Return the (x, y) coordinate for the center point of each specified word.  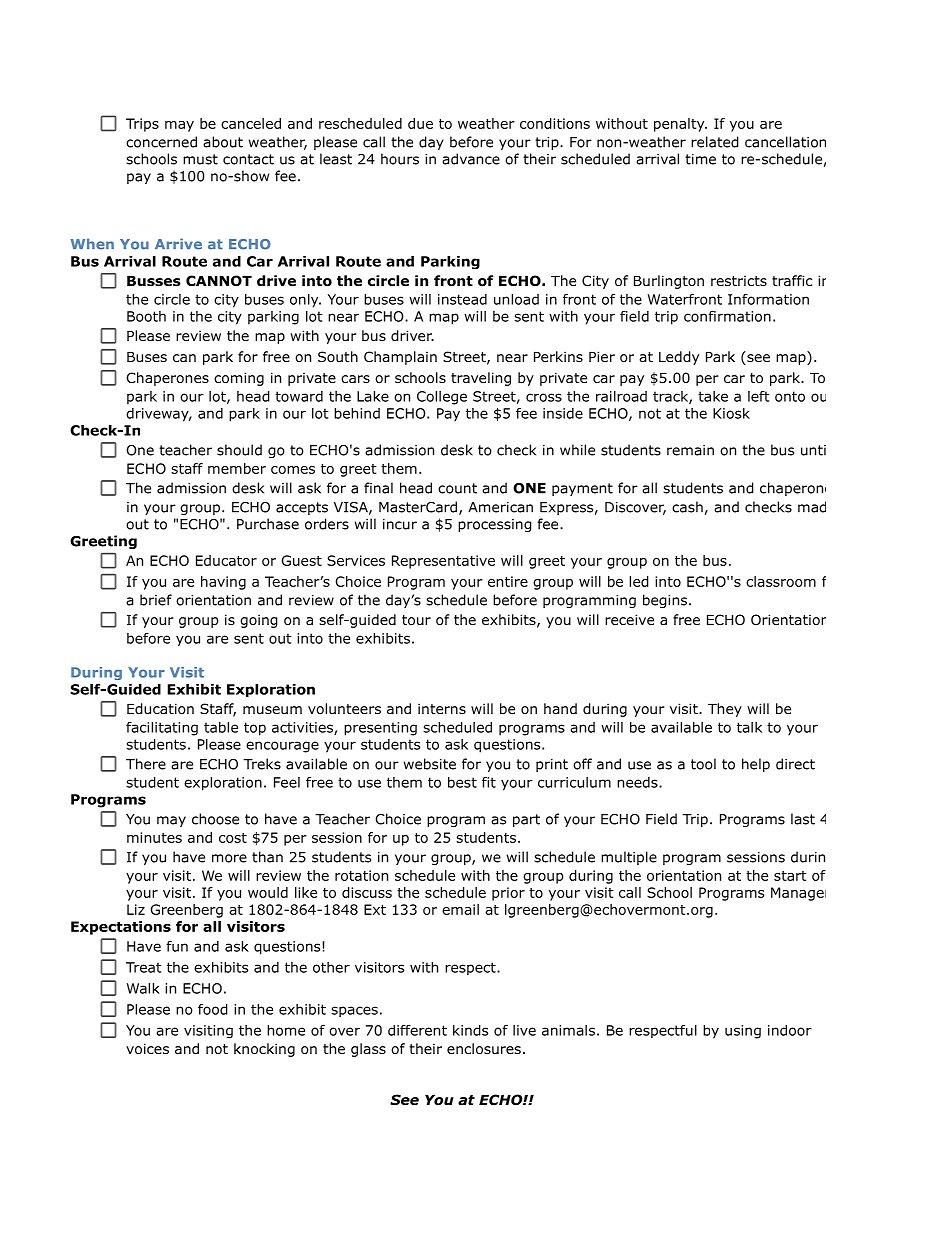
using (743, 1032)
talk (749, 727)
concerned (161, 142)
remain (690, 450)
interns (442, 708)
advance (471, 159)
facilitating (162, 729)
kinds (470, 1030)
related (715, 142)
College (442, 398)
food (213, 1009)
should (239, 450)
